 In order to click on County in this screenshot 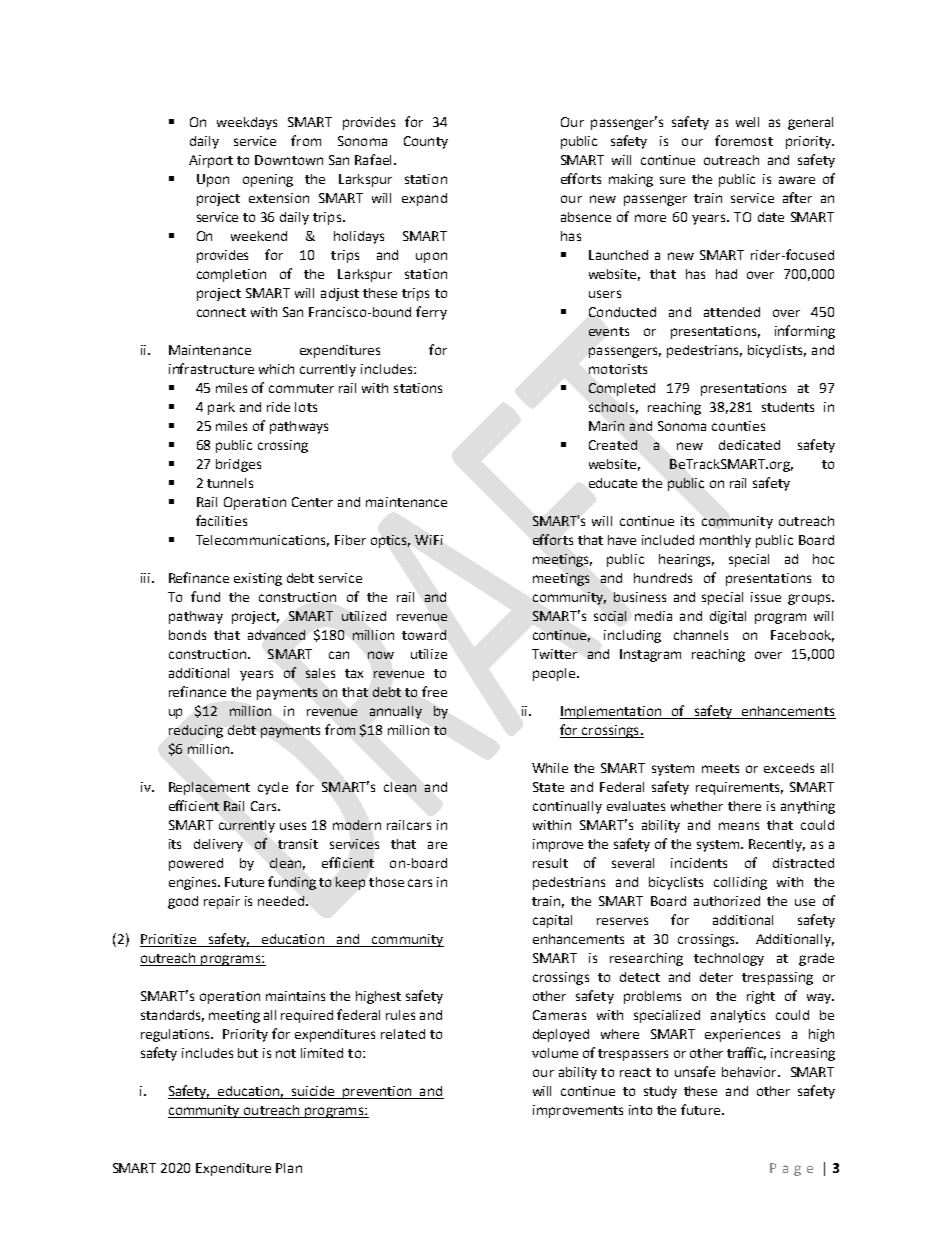, I will do `click(426, 142)`.
